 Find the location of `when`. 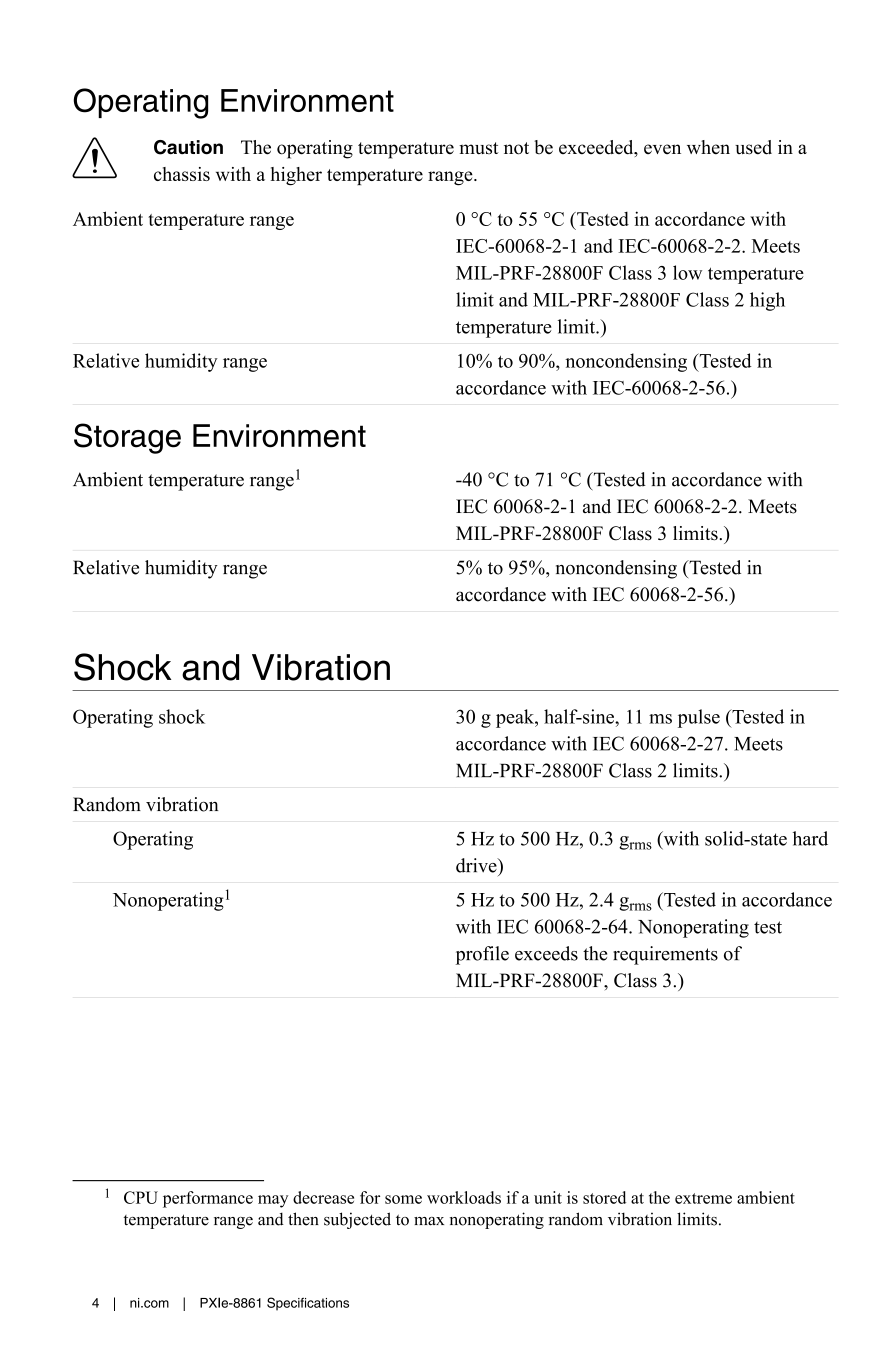

when is located at coordinates (708, 147).
